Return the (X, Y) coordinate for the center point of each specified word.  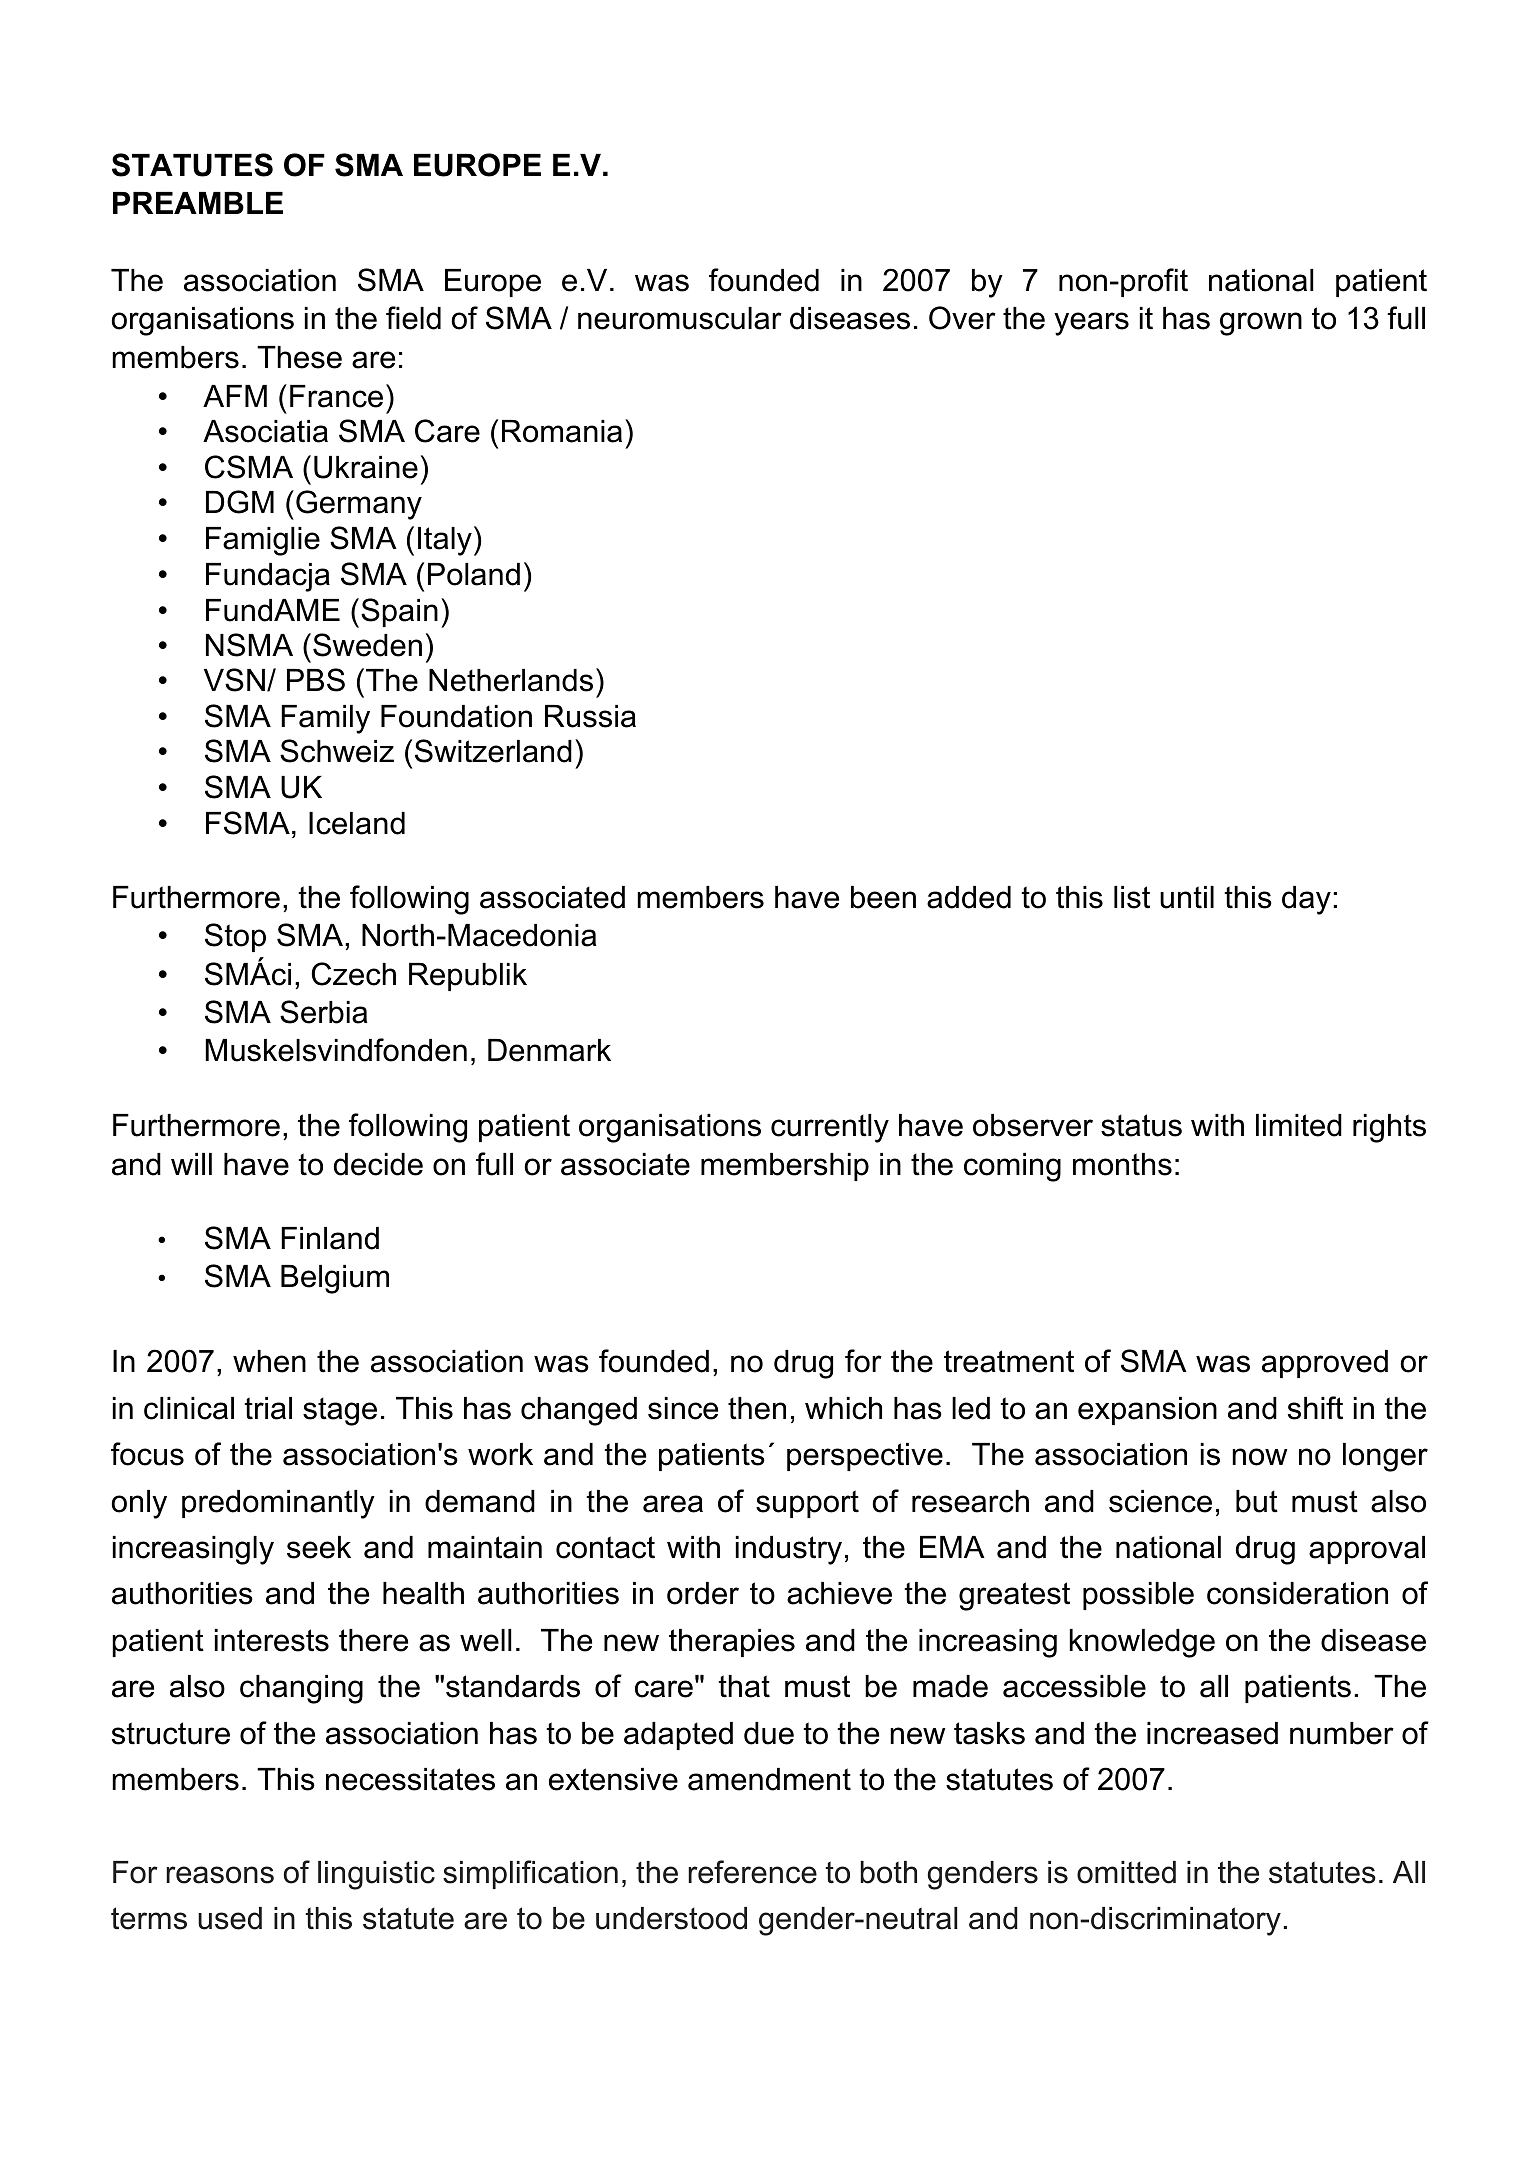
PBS (316, 680)
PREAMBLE (198, 203)
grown (1261, 324)
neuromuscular (680, 318)
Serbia (323, 1012)
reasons (220, 1875)
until (1187, 897)
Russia (590, 716)
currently (830, 1128)
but (1257, 1501)
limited (1299, 1125)
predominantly (278, 1504)
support (807, 1504)
